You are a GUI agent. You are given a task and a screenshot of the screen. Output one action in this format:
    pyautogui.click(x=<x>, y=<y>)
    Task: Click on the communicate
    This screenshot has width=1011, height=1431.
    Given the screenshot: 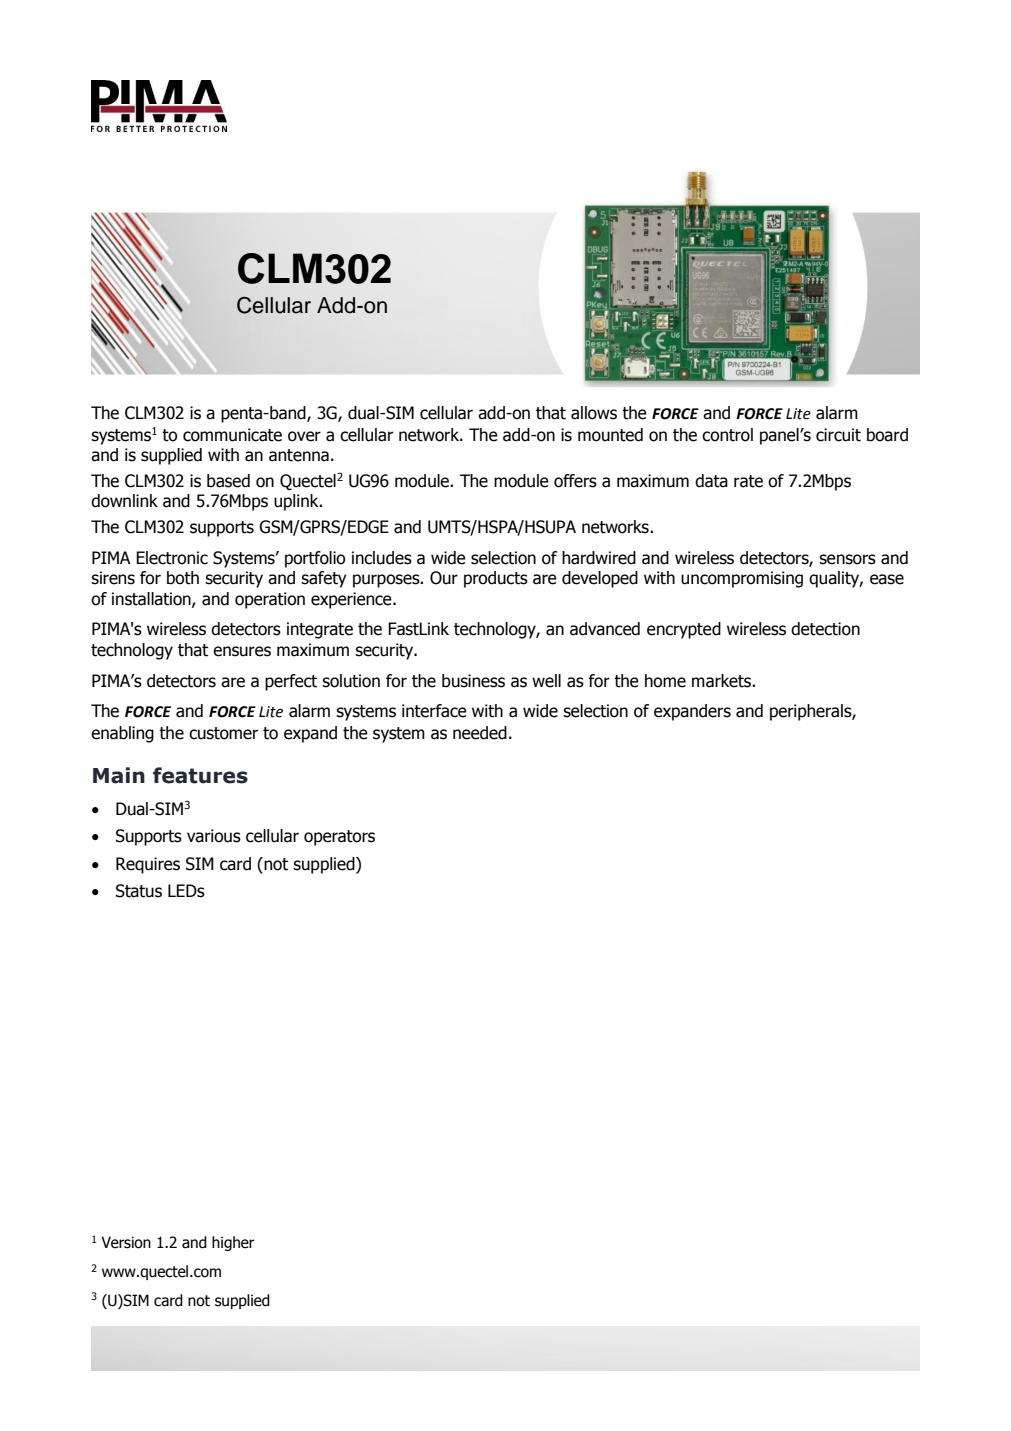 What is the action you would take?
    pyautogui.click(x=232, y=435)
